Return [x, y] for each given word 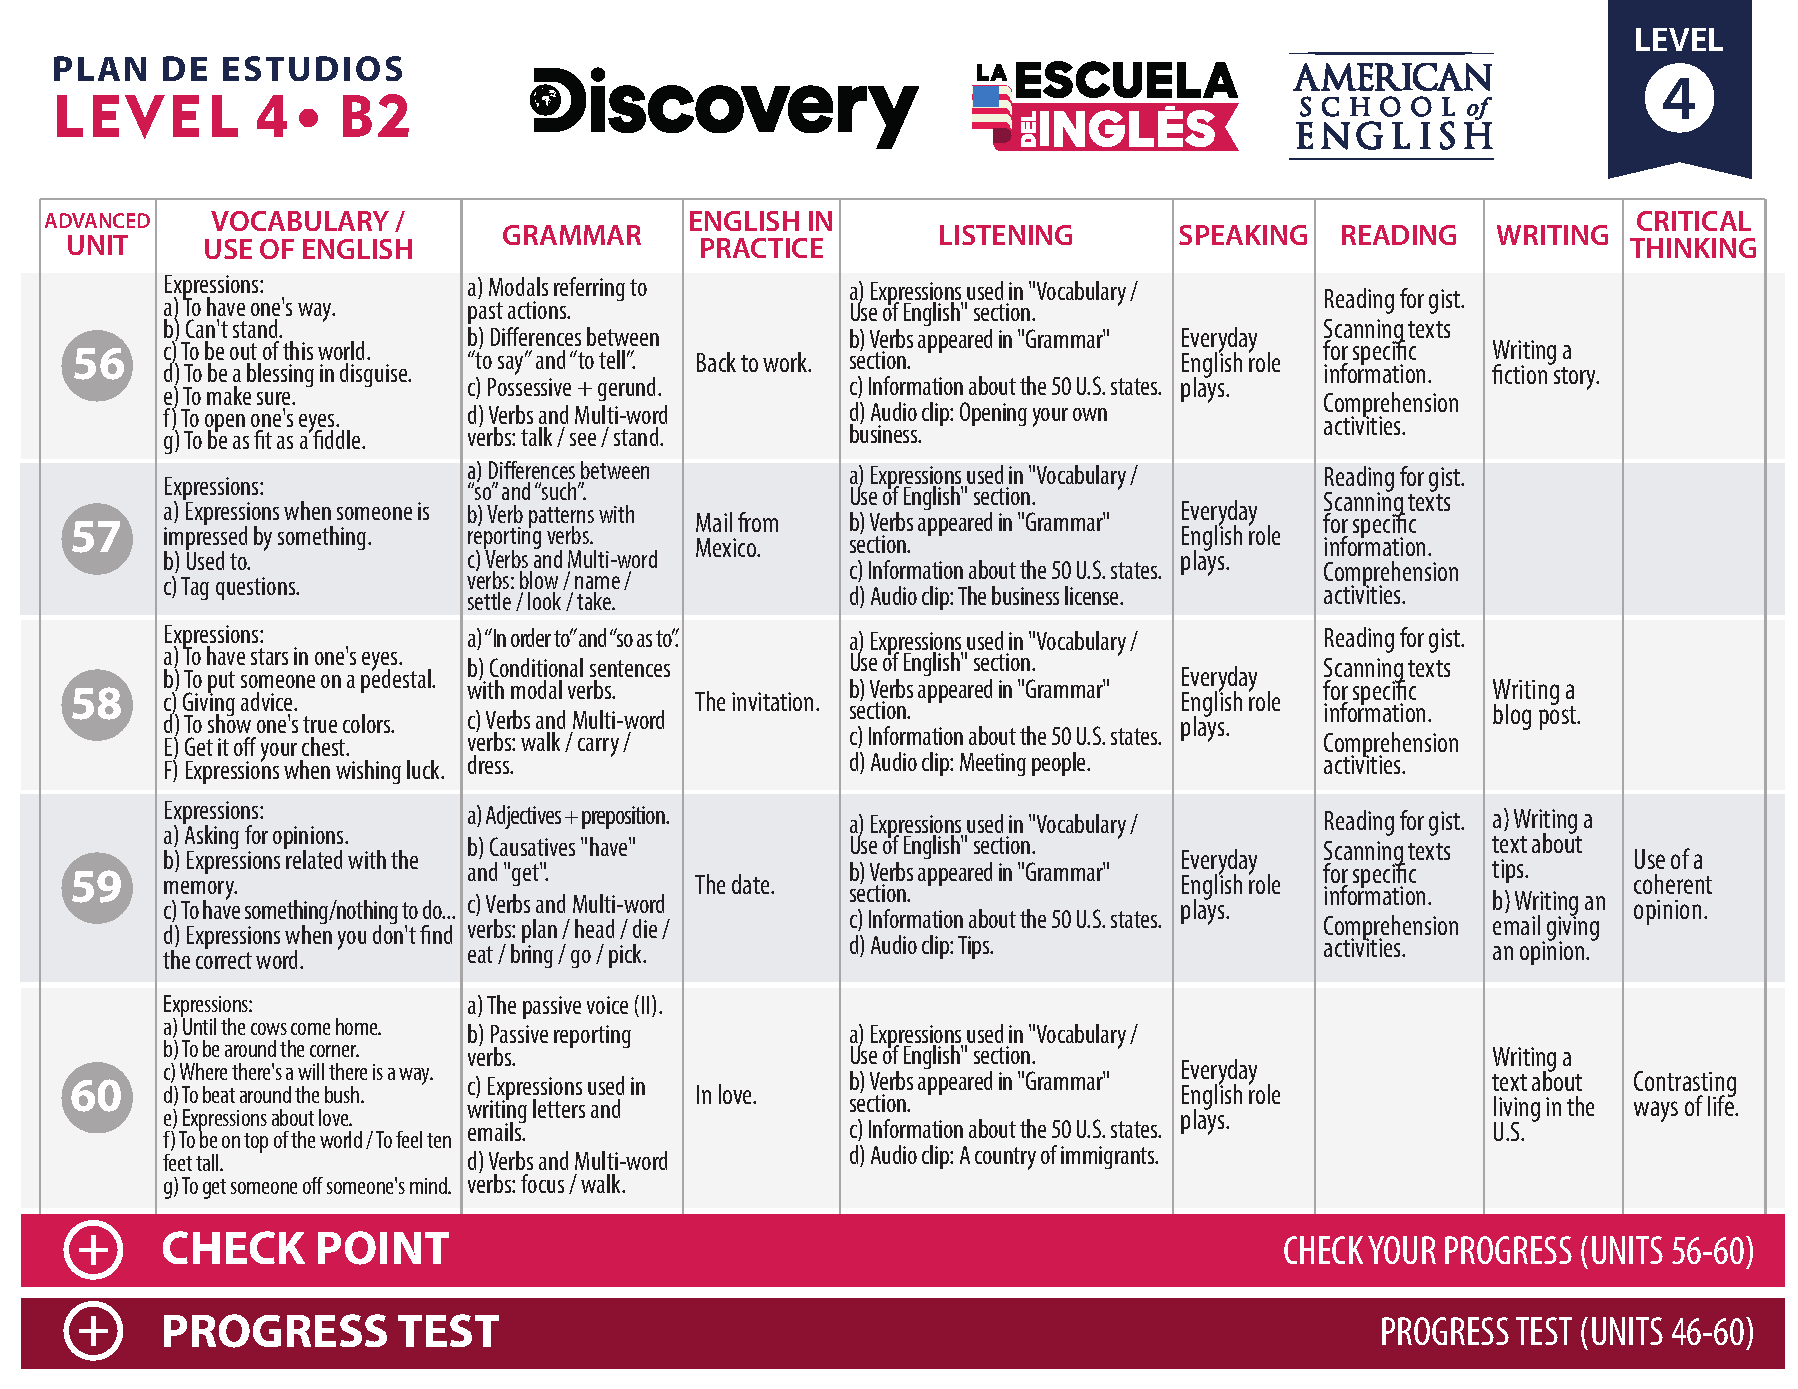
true [320, 724]
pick [626, 956]
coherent [1673, 884]
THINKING [1693, 248]
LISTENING [1006, 235]
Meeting [993, 764]
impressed [205, 538]
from [758, 522]
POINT [383, 1248]
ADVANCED [97, 220]
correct [224, 960]
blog [1512, 717]
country [1005, 1158]
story [1576, 378]
